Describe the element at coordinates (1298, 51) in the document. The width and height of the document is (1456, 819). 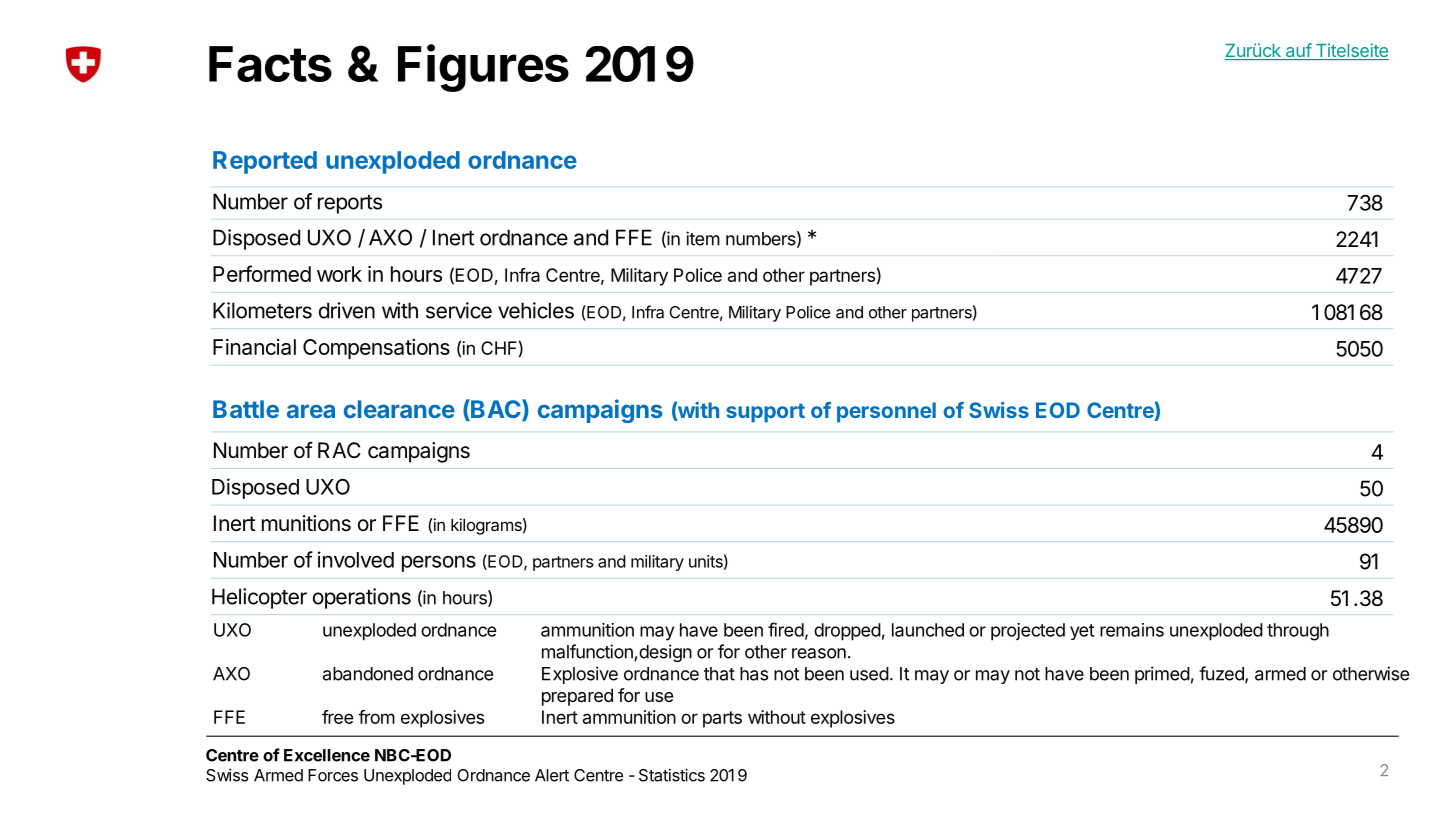
I see `auf` at that location.
